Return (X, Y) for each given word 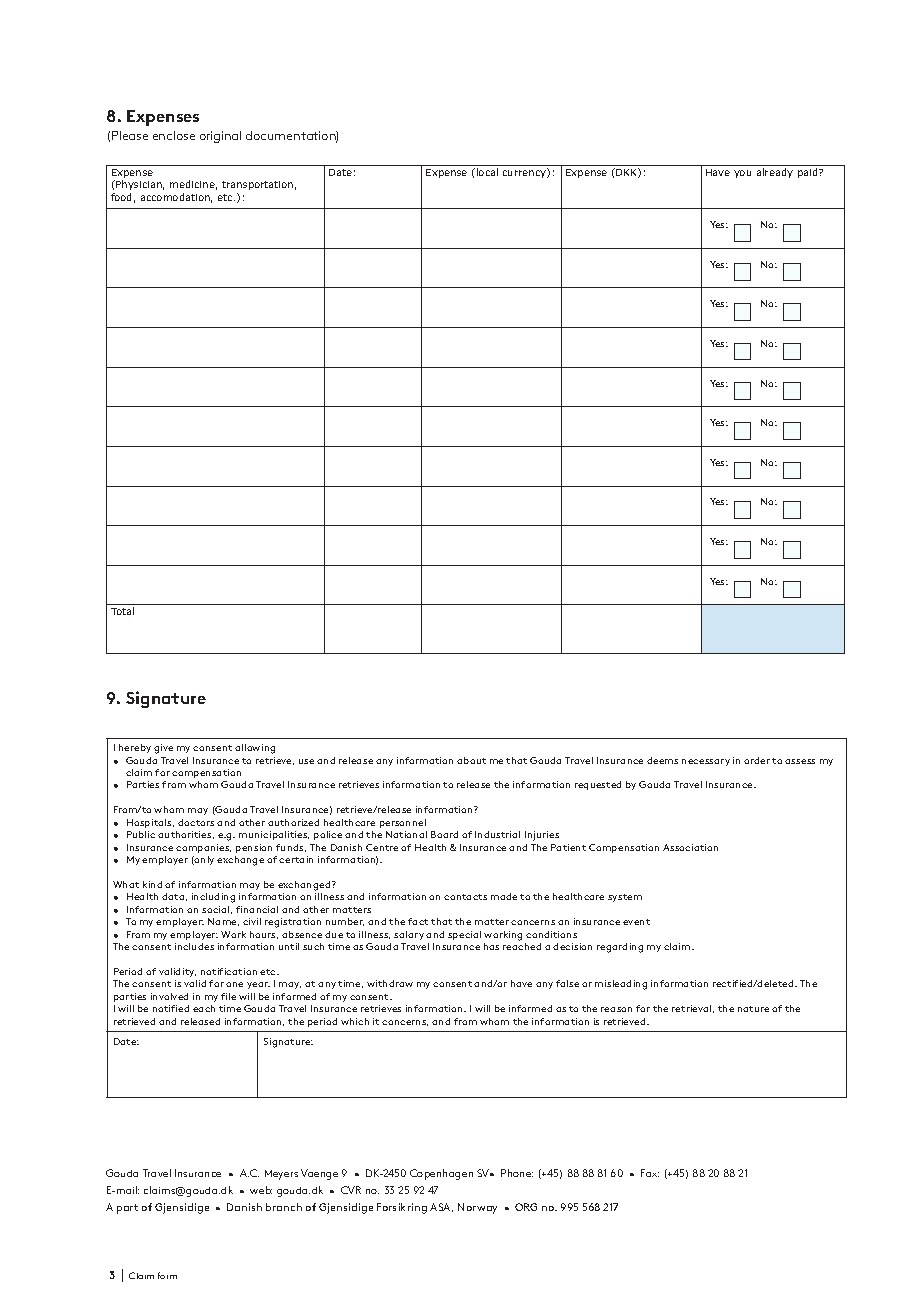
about (471, 760)
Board (444, 834)
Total (122, 611)
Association (690, 847)
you (742, 174)
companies (203, 848)
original (220, 137)
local (487, 172)
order (757, 760)
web (261, 1190)
